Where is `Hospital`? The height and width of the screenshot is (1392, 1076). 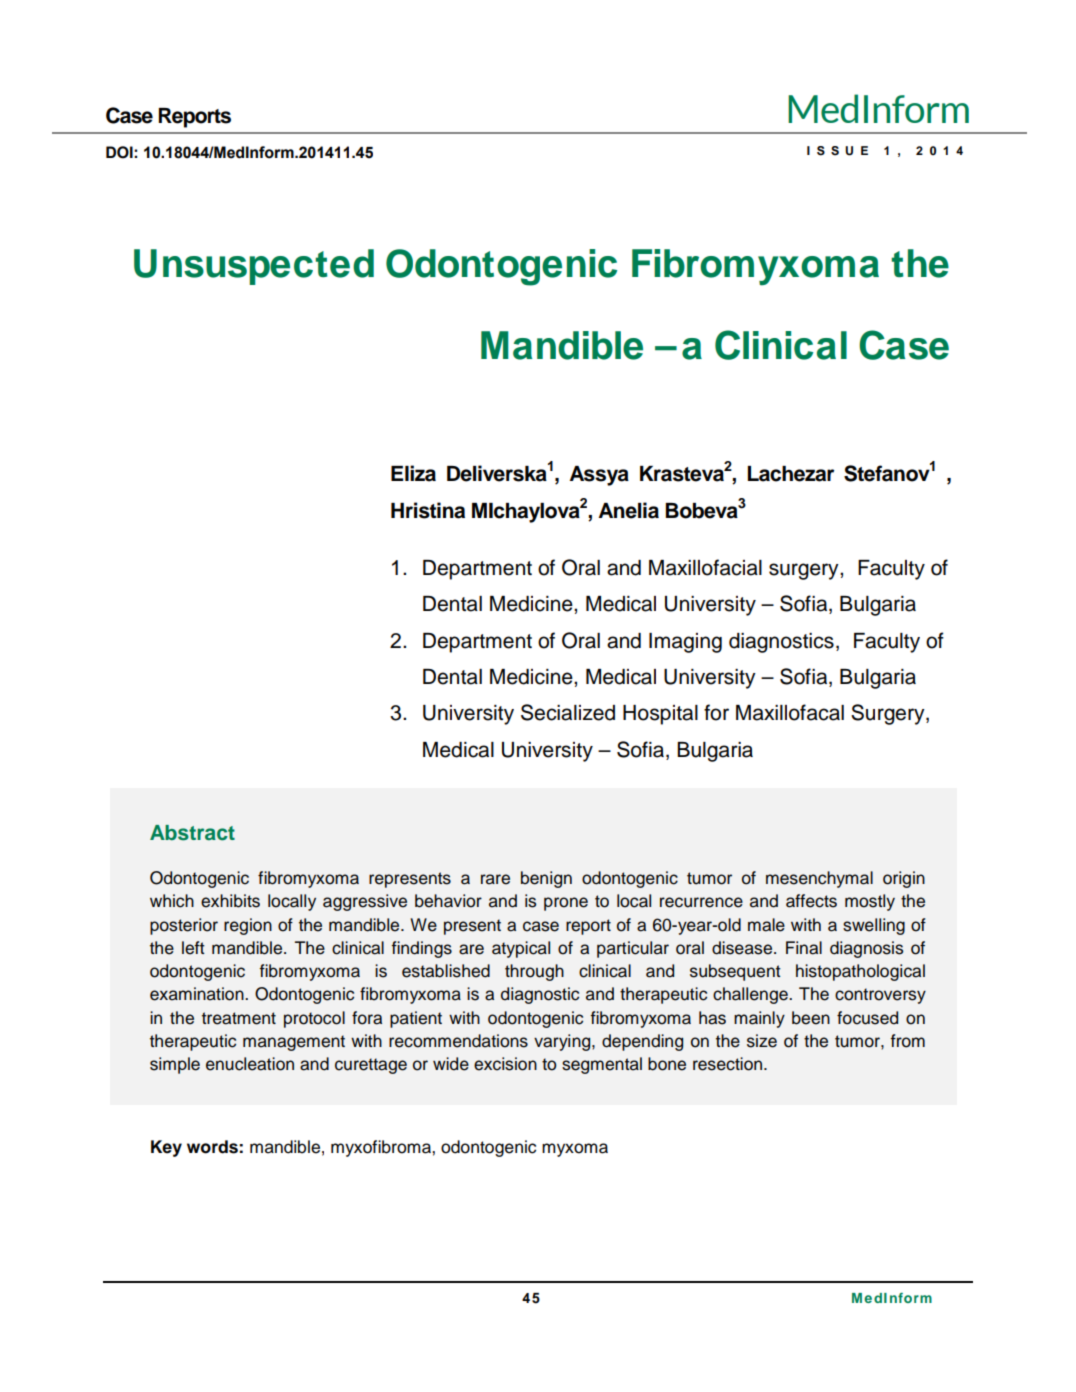
Hospital is located at coordinates (660, 715).
